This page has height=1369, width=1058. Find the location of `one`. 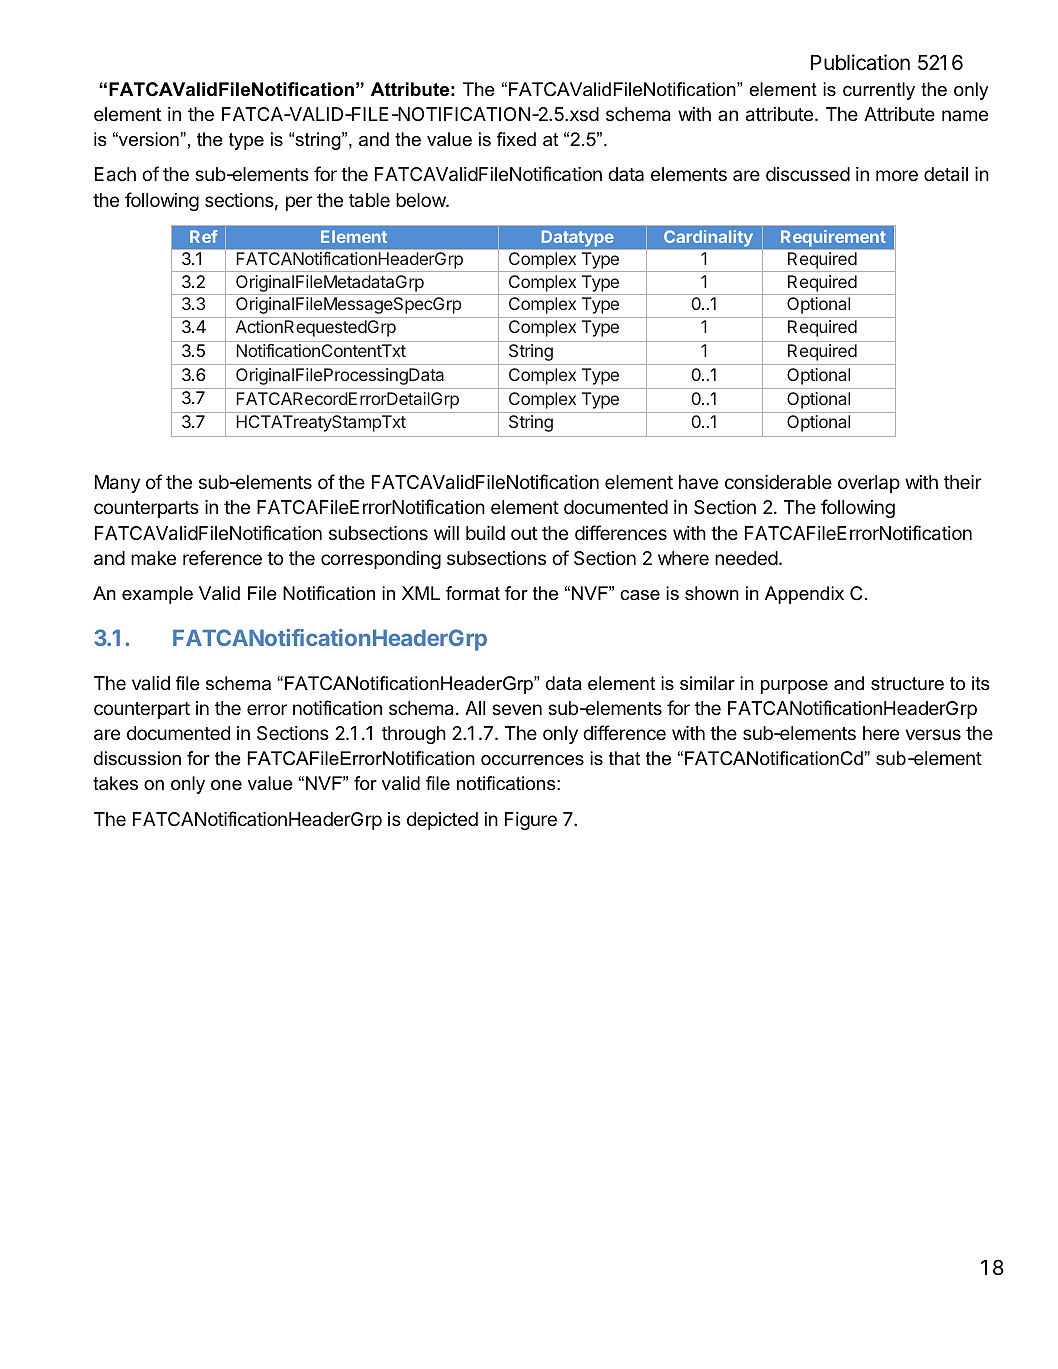

one is located at coordinates (226, 785).
